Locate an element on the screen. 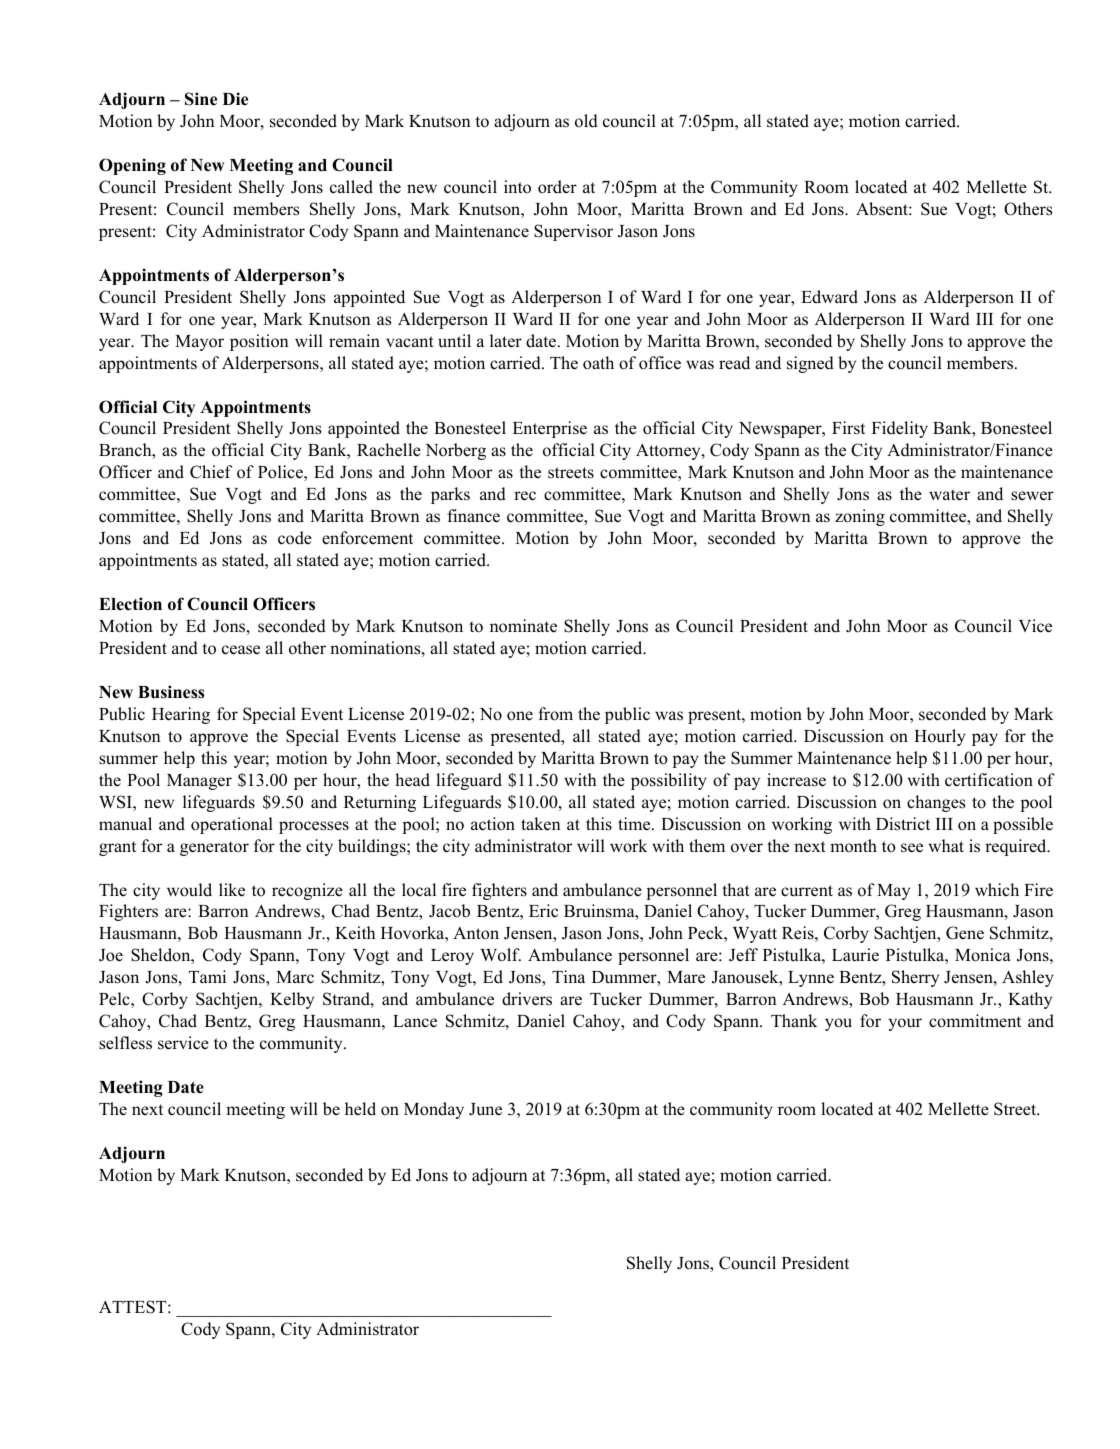 The height and width of the screenshot is (1449, 1120). old is located at coordinates (586, 121).
